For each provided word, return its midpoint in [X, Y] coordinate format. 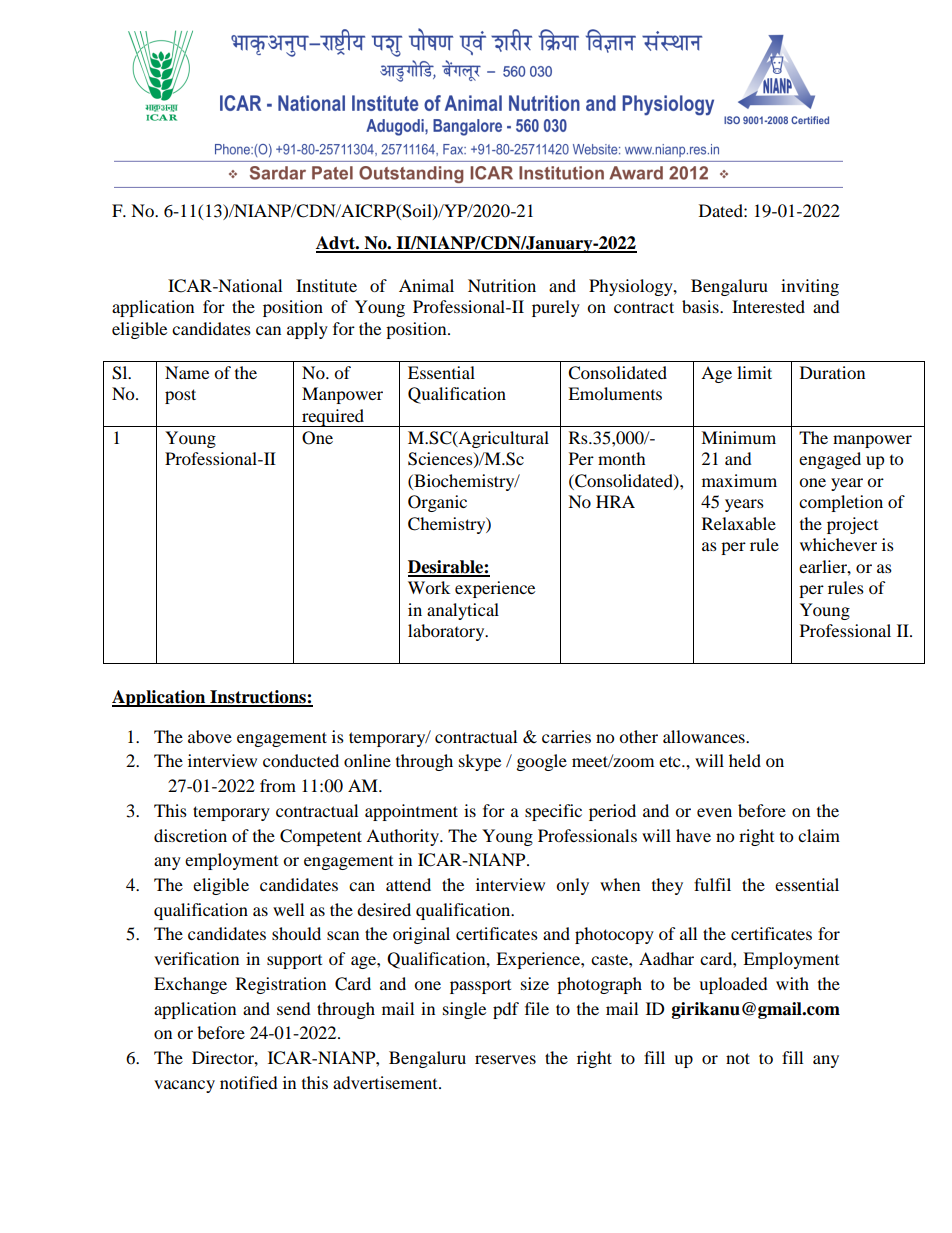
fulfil [712, 884]
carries [566, 736]
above [210, 736]
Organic [437, 503]
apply [307, 330]
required [333, 418]
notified [249, 1082]
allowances [705, 736]
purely [556, 308]
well [288, 909]
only [572, 886]
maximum [739, 480]
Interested [768, 306]
